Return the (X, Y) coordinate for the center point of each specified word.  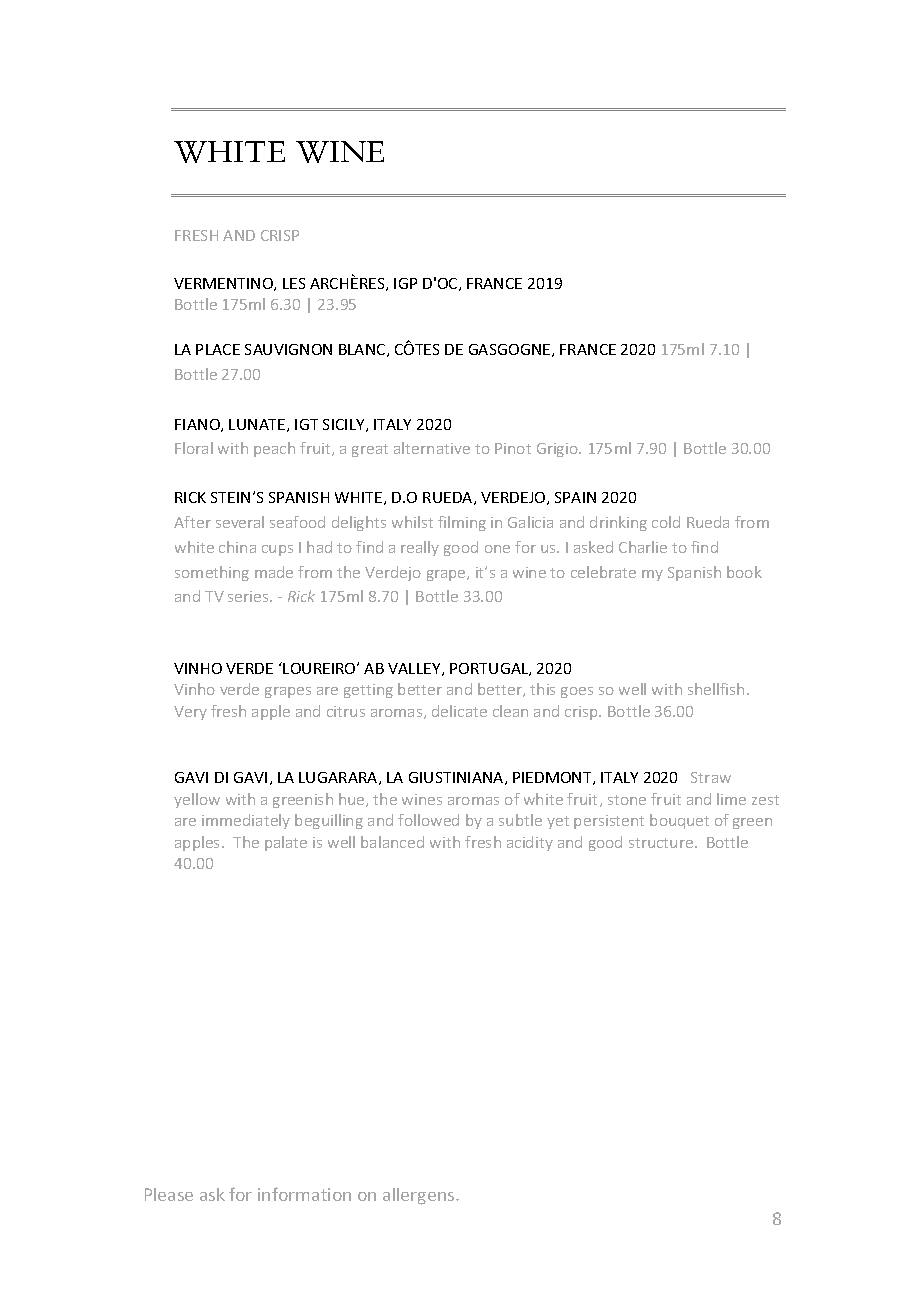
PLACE (218, 349)
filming (462, 523)
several (240, 522)
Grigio (558, 450)
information (304, 1194)
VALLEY (415, 669)
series (249, 596)
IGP (405, 283)
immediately (246, 821)
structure (662, 843)
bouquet (679, 821)
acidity (530, 843)
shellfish (716, 689)
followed (428, 820)
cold (666, 522)
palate (286, 843)
